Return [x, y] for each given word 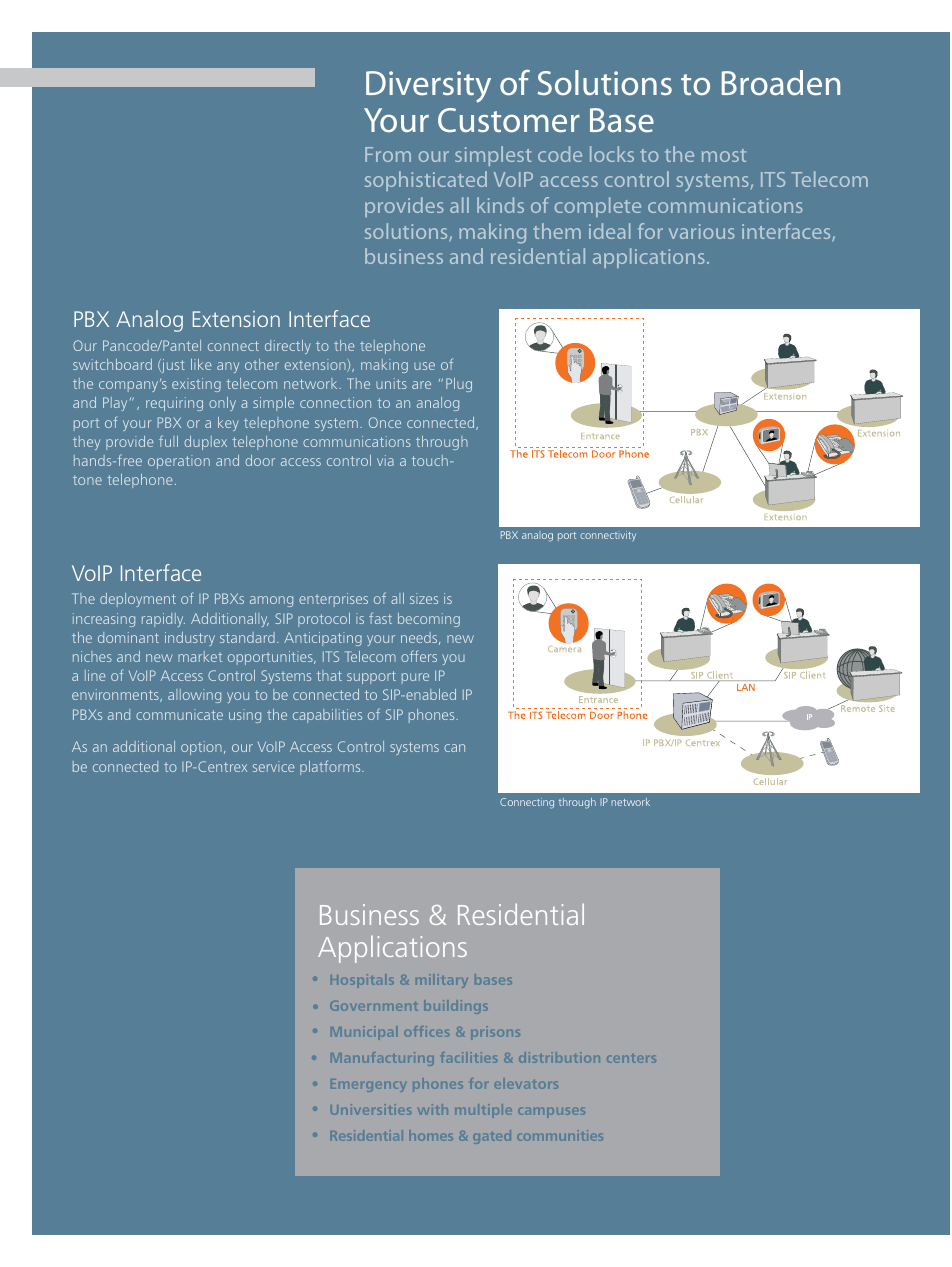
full [168, 441]
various [702, 231]
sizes [424, 598]
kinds [500, 205]
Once [385, 422]
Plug [459, 385]
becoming [429, 620]
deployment [138, 600]
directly [288, 347]
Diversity [428, 87]
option [201, 748]
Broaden [781, 83]
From [388, 154]
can [454, 748]
